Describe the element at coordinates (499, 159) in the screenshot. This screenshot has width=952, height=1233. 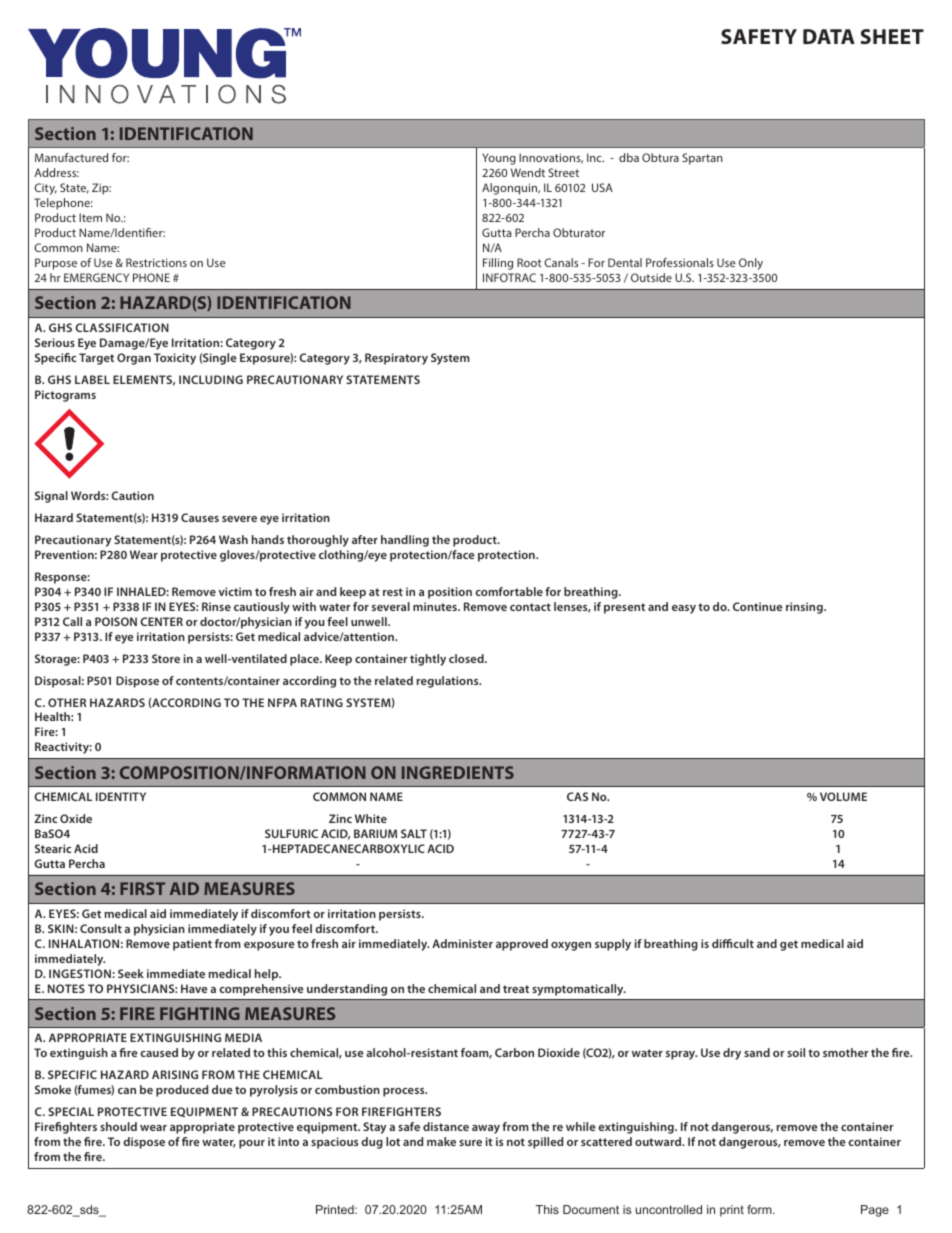
I see `Young` at that location.
